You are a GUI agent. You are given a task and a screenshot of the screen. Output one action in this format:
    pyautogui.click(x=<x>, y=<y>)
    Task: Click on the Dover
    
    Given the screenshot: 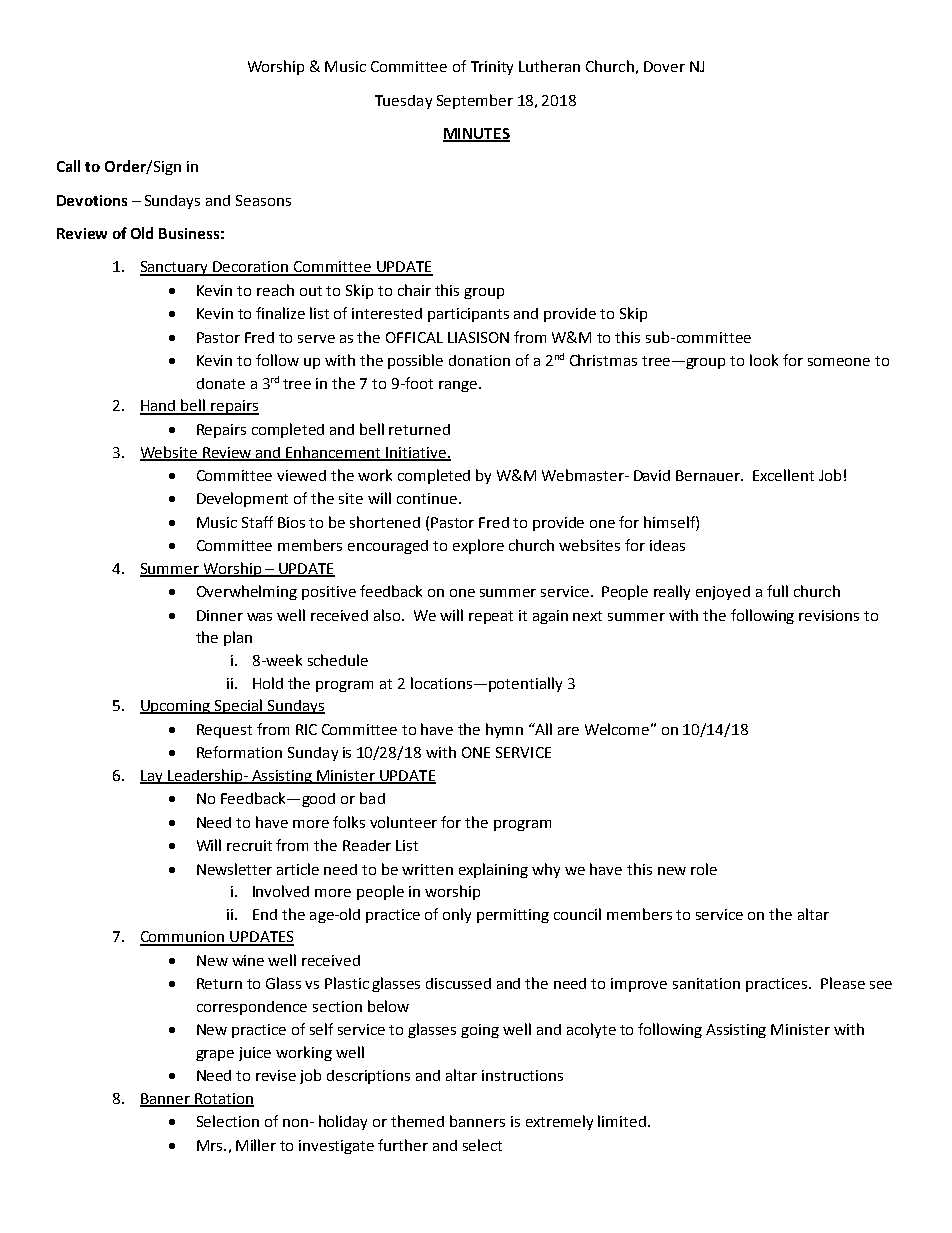 What is the action you would take?
    pyautogui.click(x=664, y=66)
